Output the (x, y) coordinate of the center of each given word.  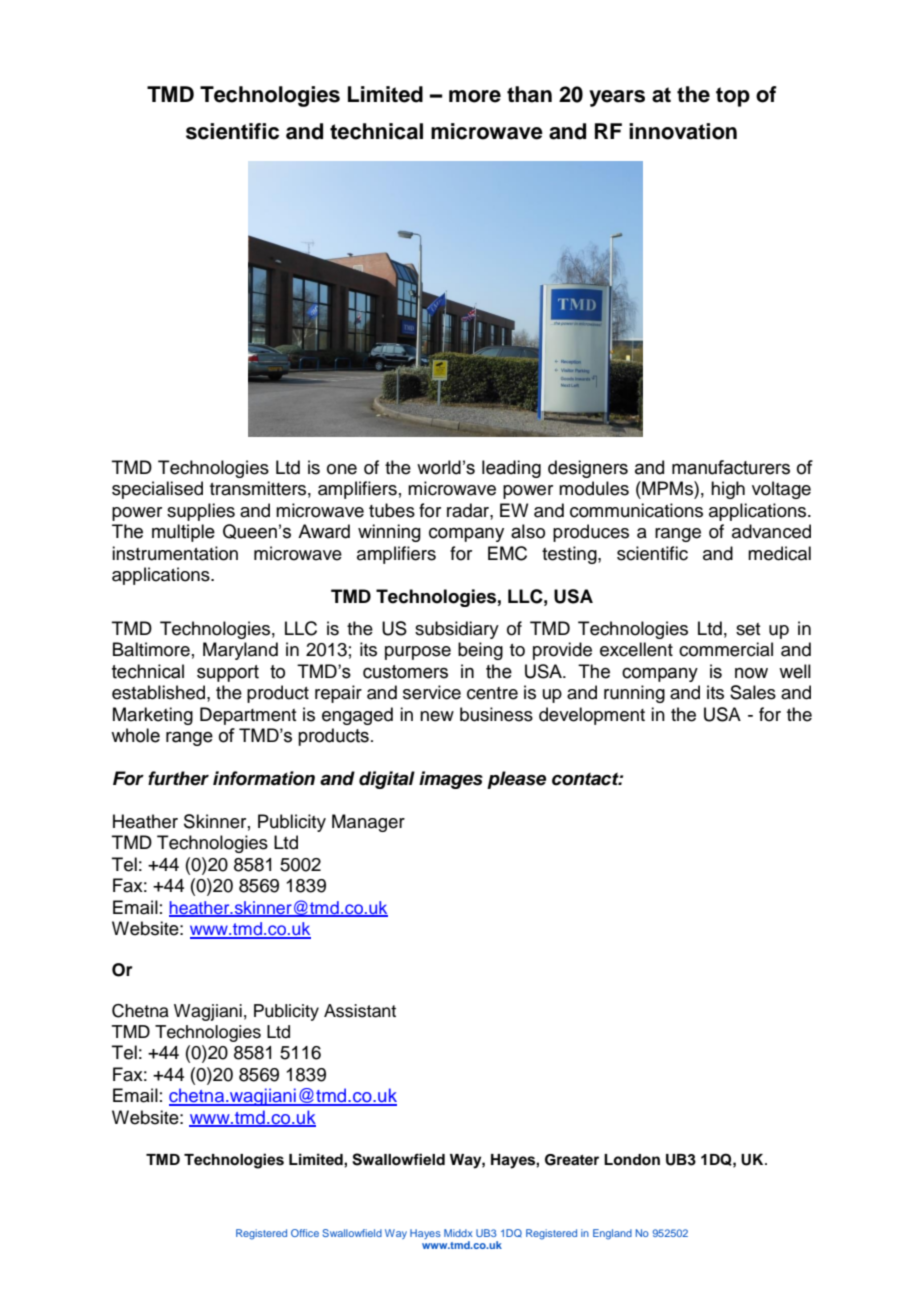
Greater (572, 1160)
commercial (726, 649)
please (516, 780)
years (617, 98)
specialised (157, 490)
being (480, 651)
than (529, 94)
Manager (368, 823)
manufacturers (731, 467)
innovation (683, 131)
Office (305, 1233)
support (228, 673)
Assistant (360, 1011)
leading (511, 469)
